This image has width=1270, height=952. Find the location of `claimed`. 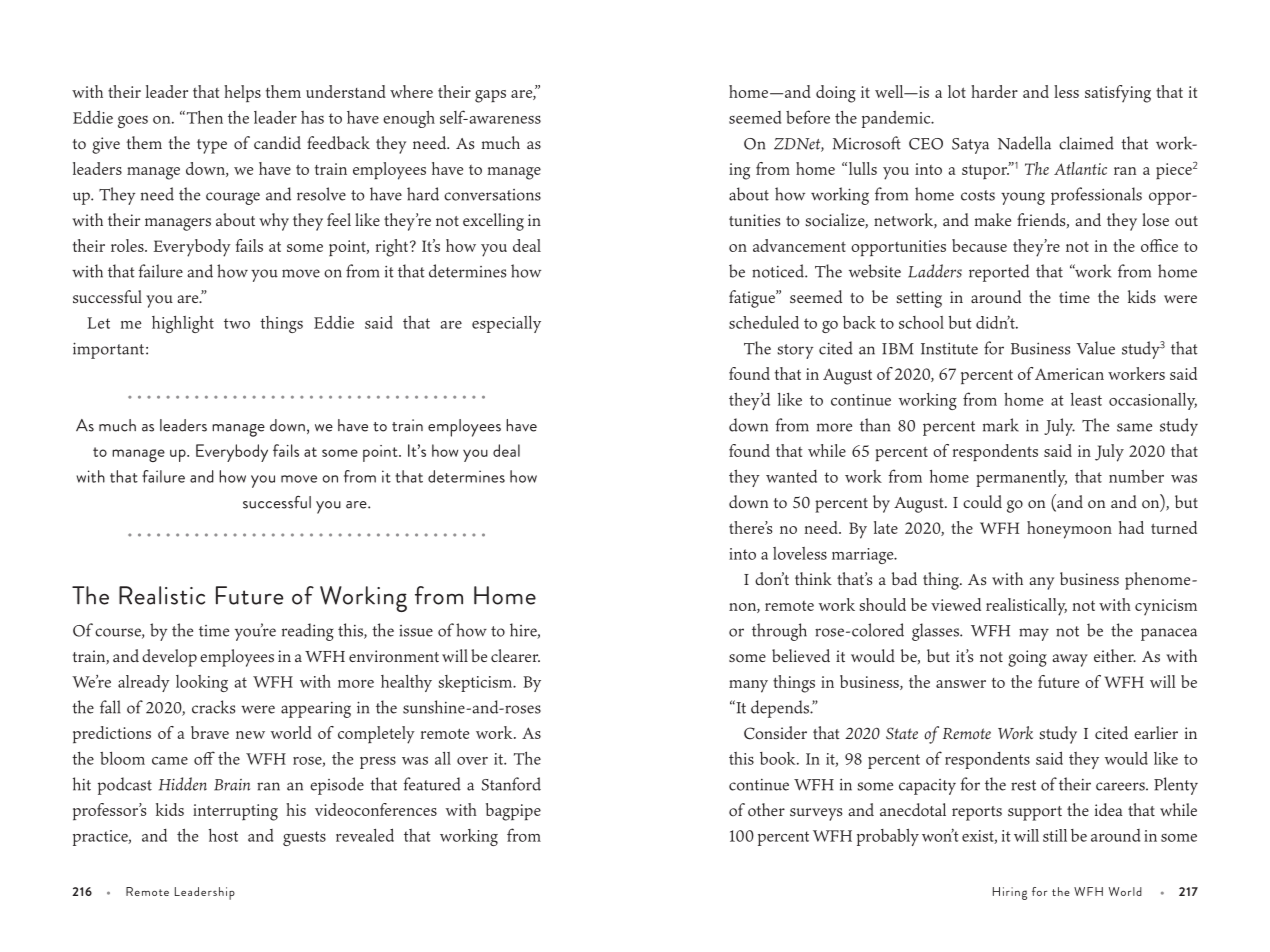

claimed is located at coordinates (1086, 143).
